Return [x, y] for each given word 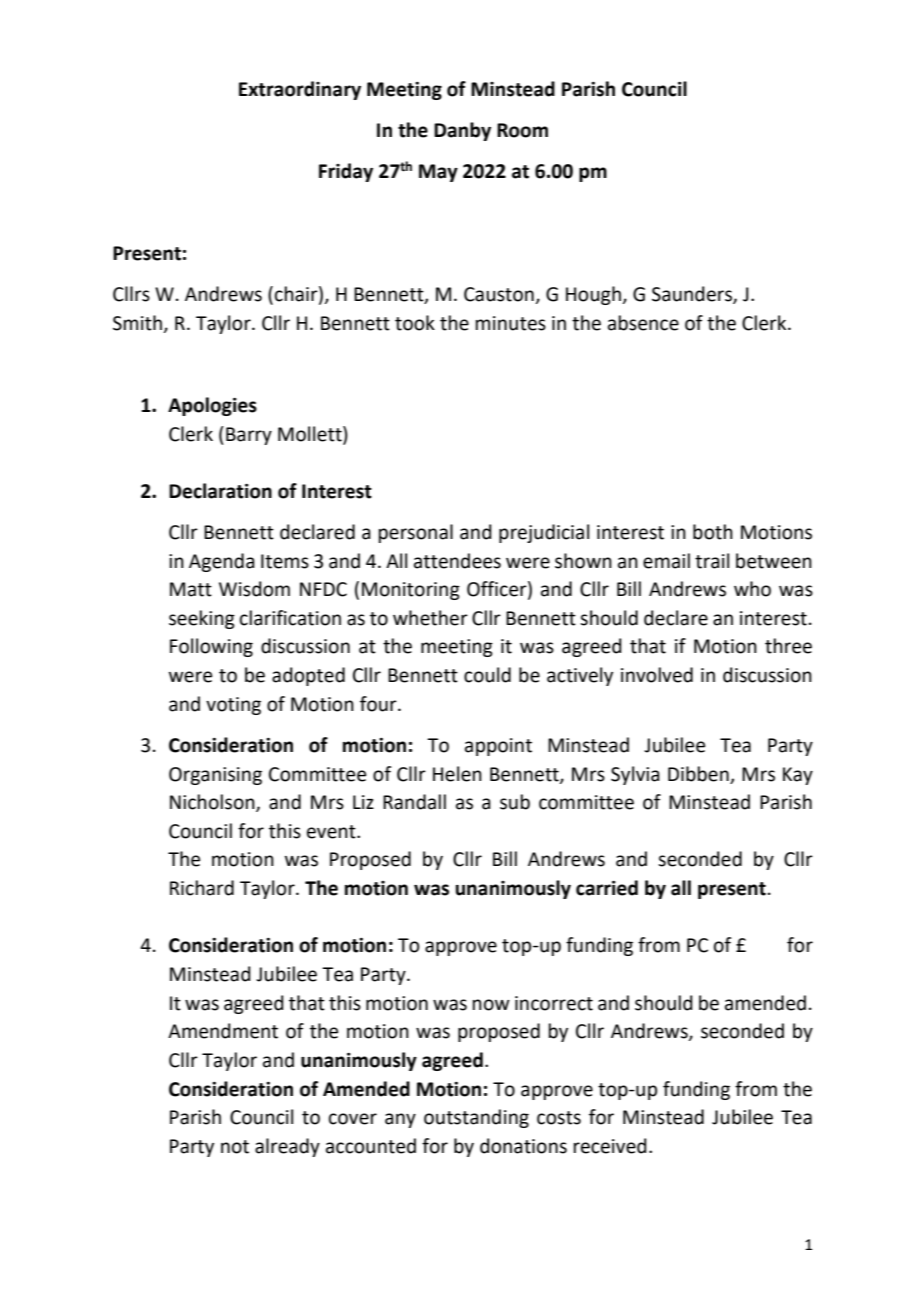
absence [643, 323]
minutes [511, 323]
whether [430, 618]
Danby [462, 131]
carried [607, 888]
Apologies [212, 406]
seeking [202, 619]
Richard [202, 888]
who [752, 589]
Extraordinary [300, 90]
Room [522, 130]
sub [515, 802]
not [235, 1147]
